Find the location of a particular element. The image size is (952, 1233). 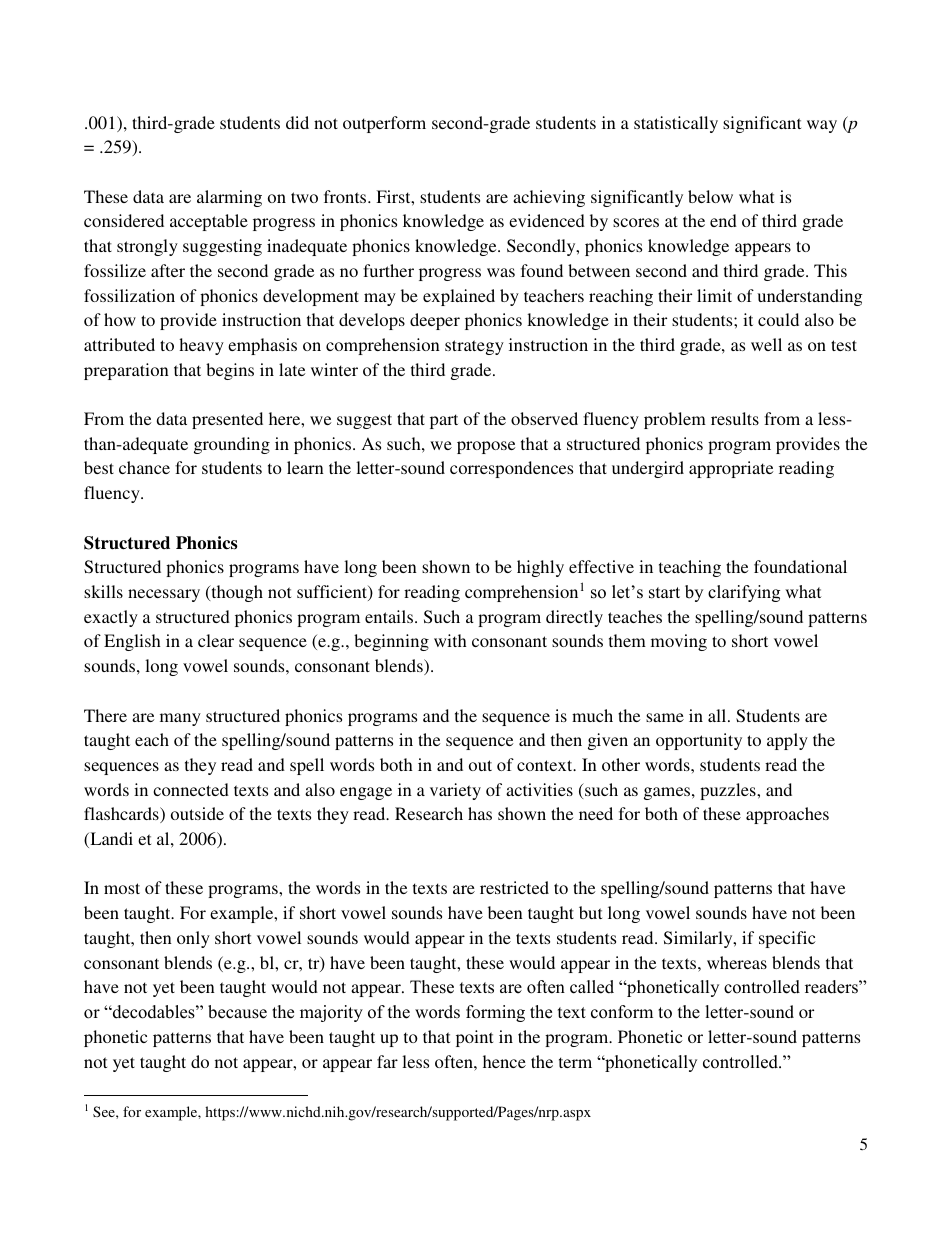

highly is located at coordinates (540, 568).
